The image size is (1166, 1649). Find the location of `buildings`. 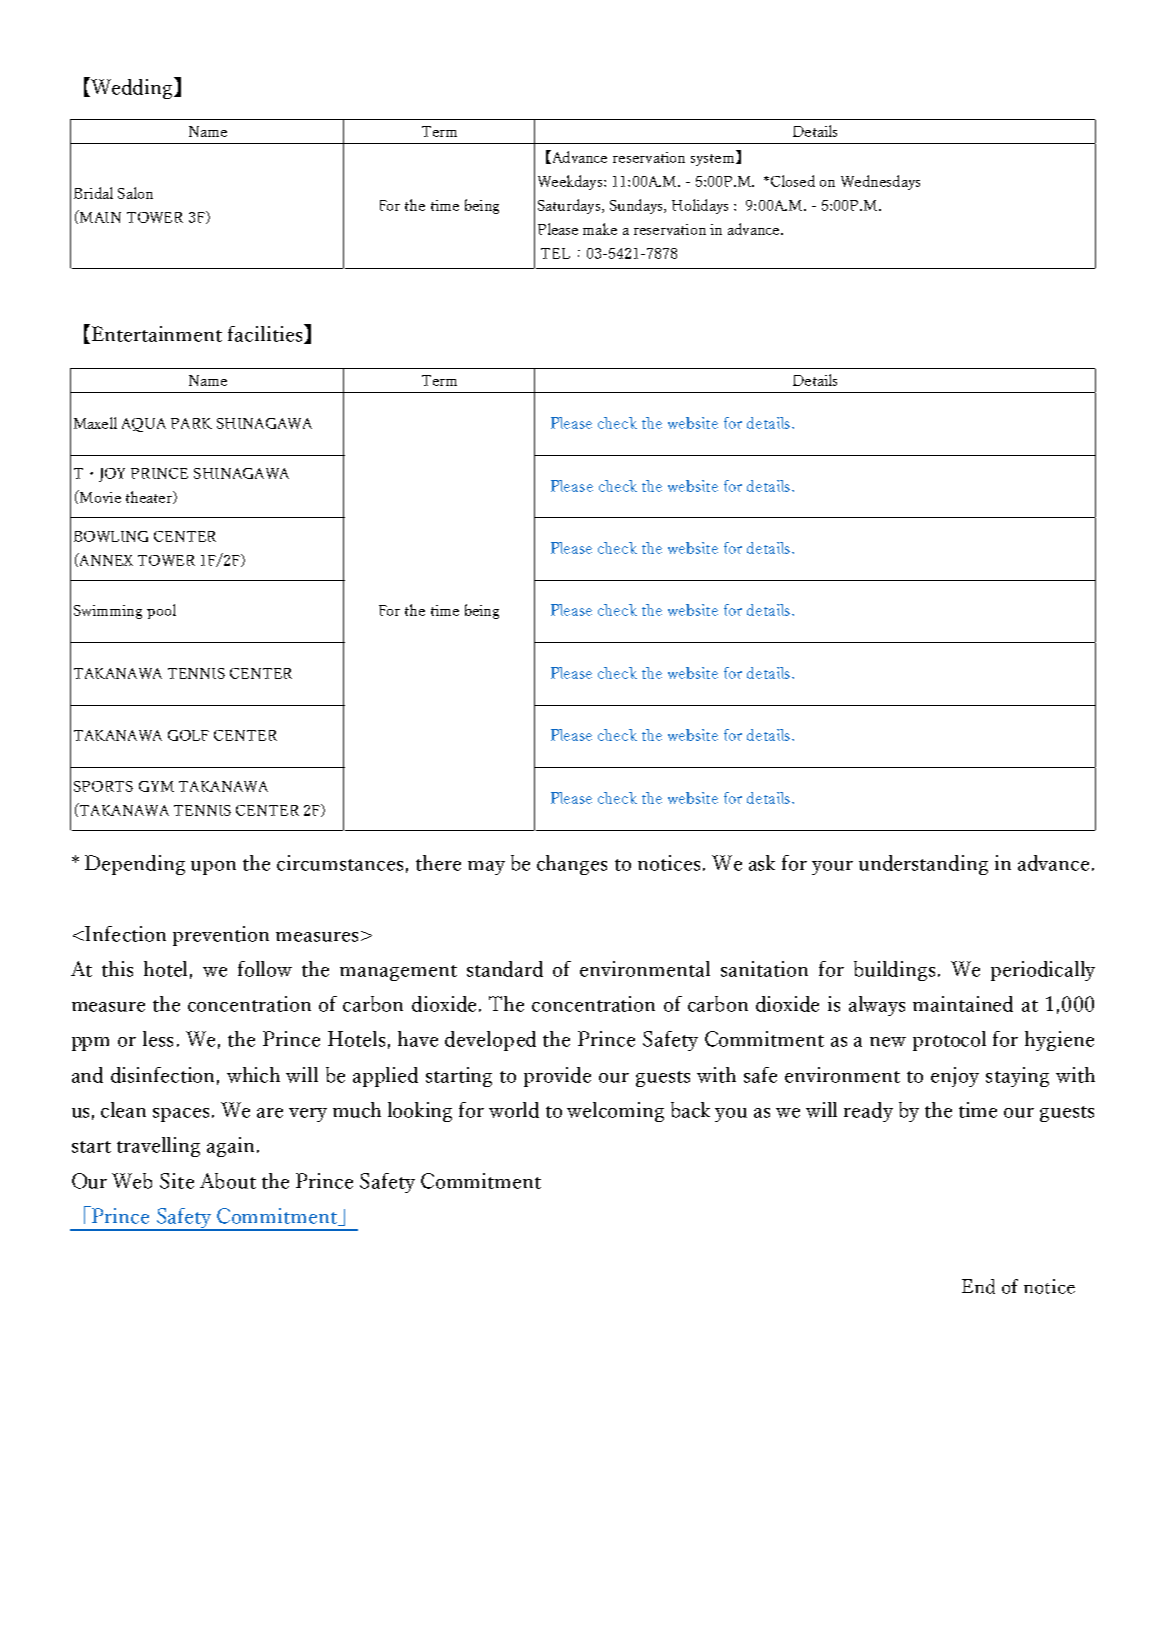

buildings is located at coordinates (894, 971).
